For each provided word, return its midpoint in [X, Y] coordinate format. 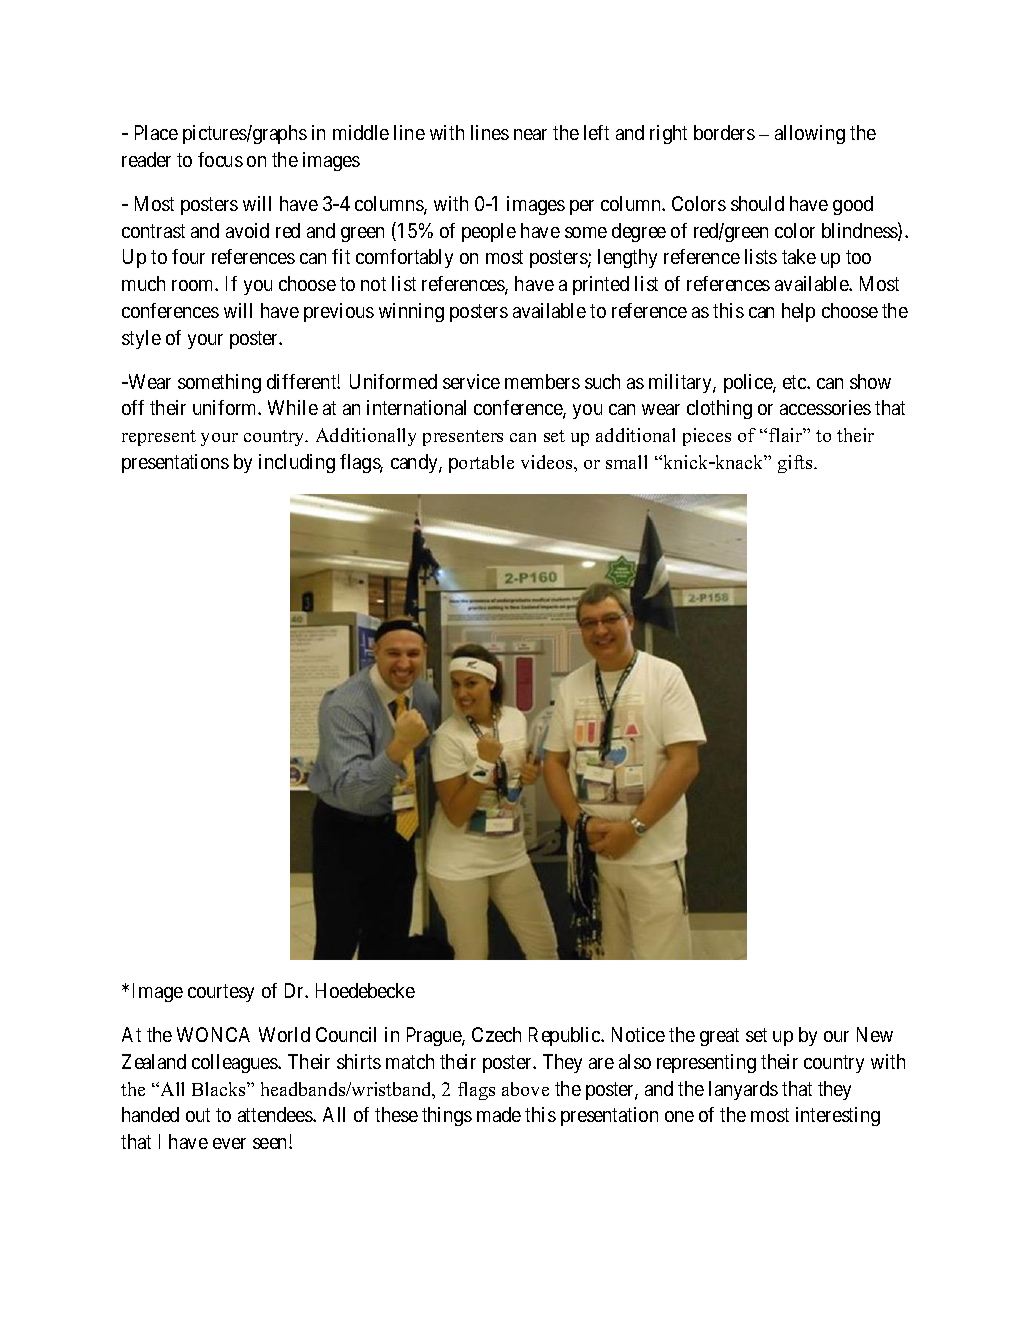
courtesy [221, 993]
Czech [496, 1034]
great [719, 1037]
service [471, 381]
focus [220, 159]
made [499, 1114]
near [530, 134]
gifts [796, 464]
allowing [810, 134]
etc [795, 382]
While [293, 407]
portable [481, 464]
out [198, 1115]
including [297, 463]
